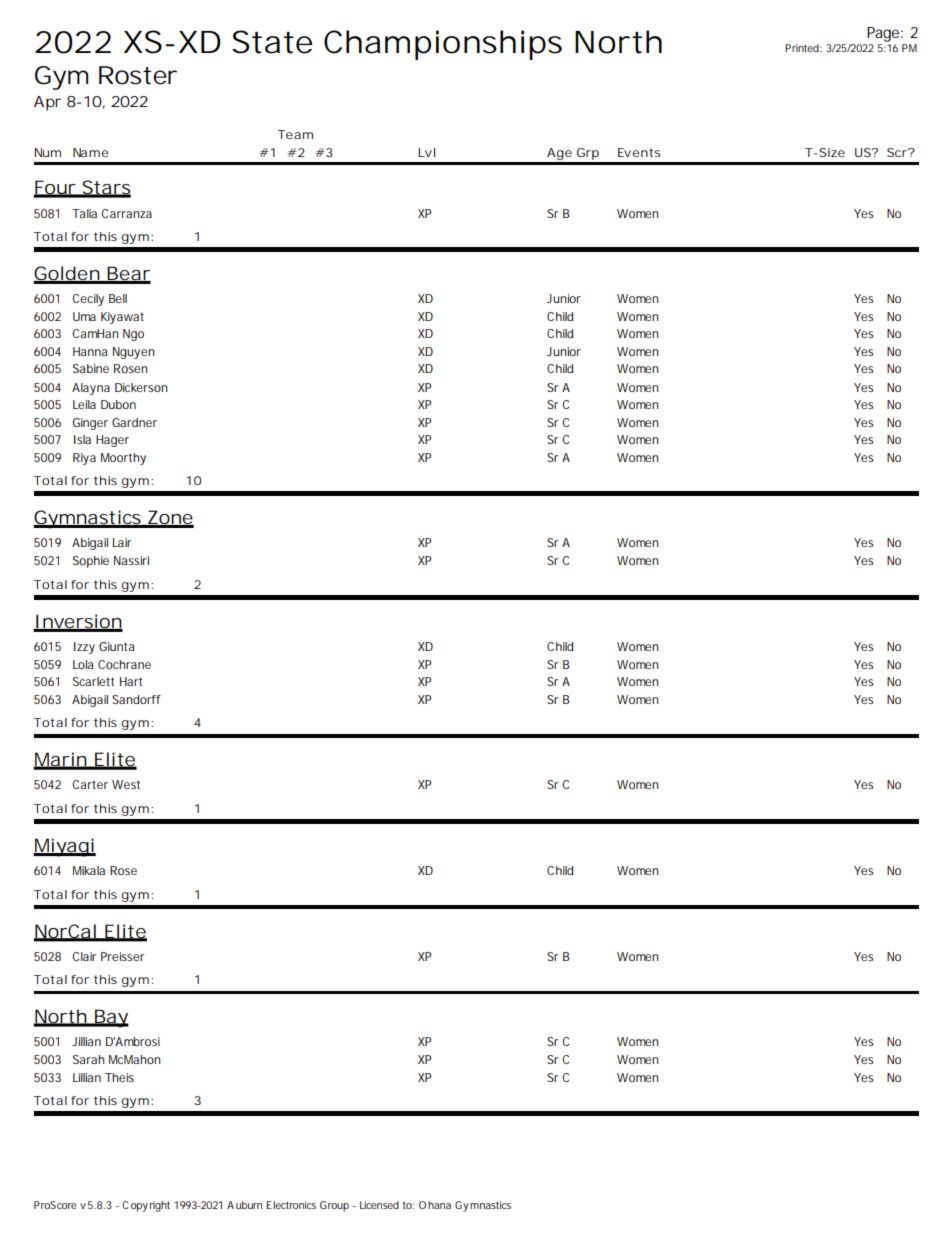 Image resolution: width=952 pixels, height=1233 pixels. Describe the element at coordinates (138, 75) in the screenshot. I see `Roster` at that location.
